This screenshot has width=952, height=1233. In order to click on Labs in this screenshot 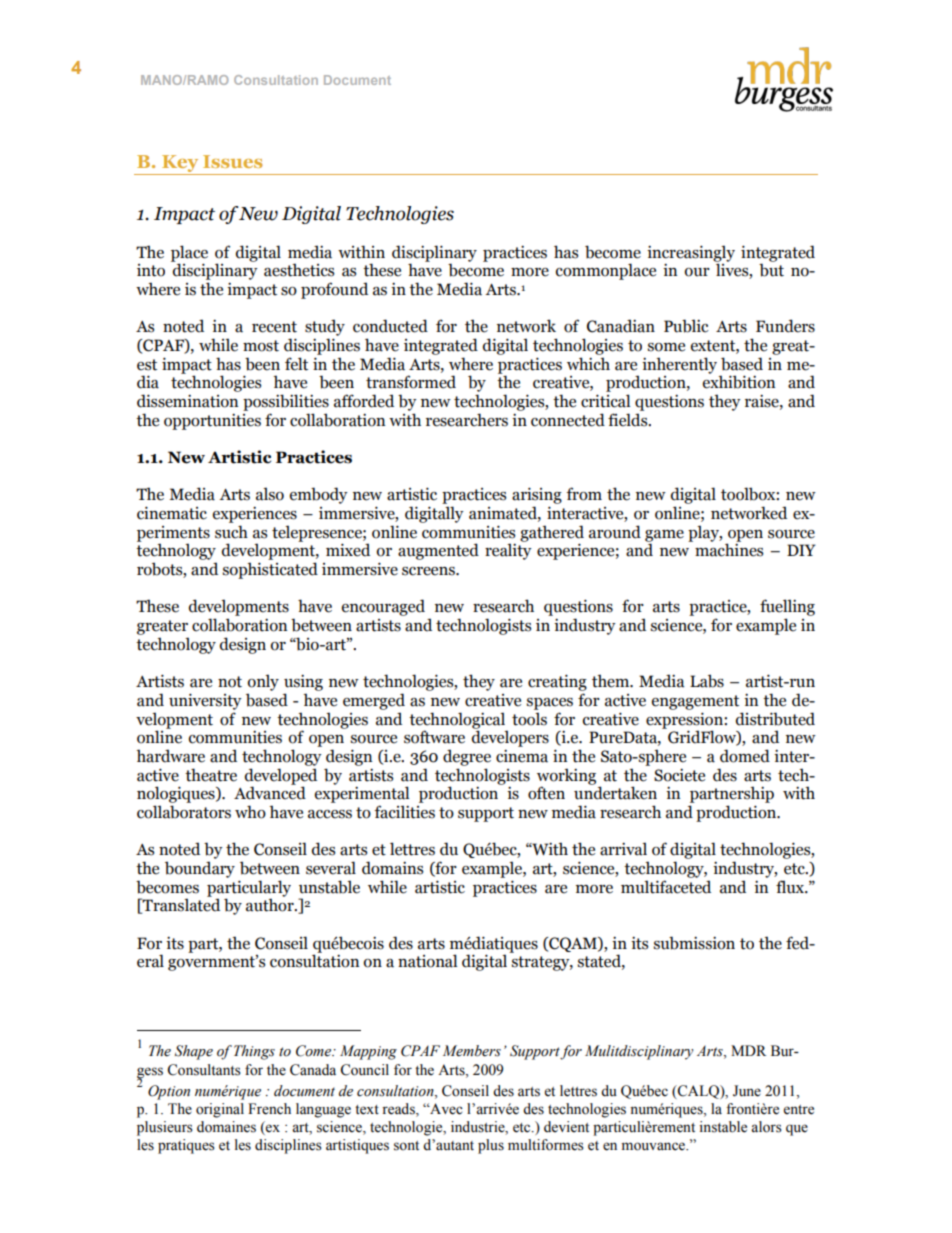, I will do `click(707, 681)`.
